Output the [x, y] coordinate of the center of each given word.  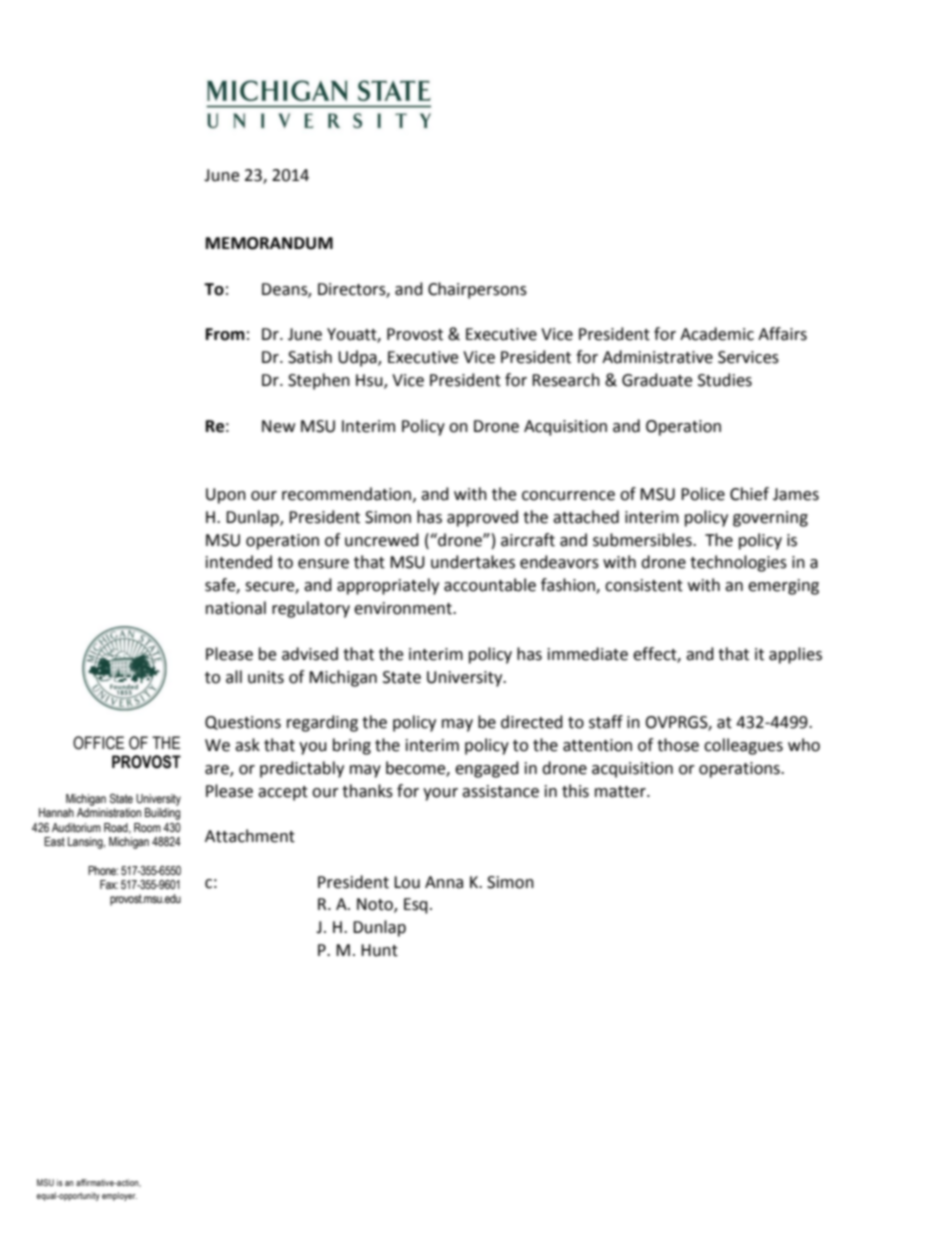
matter [621, 792]
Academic [717, 334]
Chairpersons [477, 290]
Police [703, 494]
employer [119, 1196]
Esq [416, 906]
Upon [226, 496]
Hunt [379, 950]
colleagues [743, 746]
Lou [407, 882]
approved [482, 518]
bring [352, 746]
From [225, 334]
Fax [109, 884]
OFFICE [98, 743]
